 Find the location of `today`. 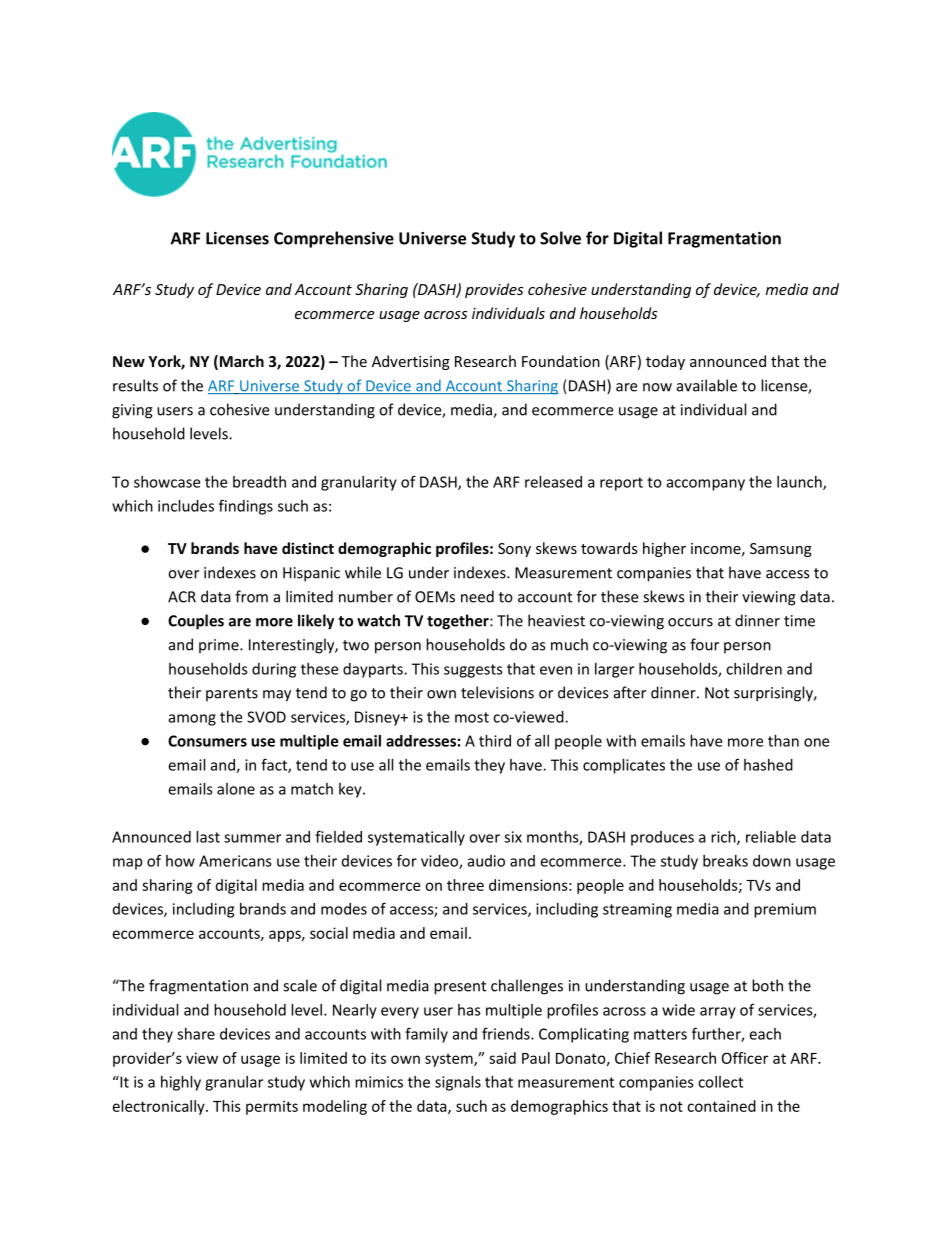

today is located at coordinates (665, 362).
